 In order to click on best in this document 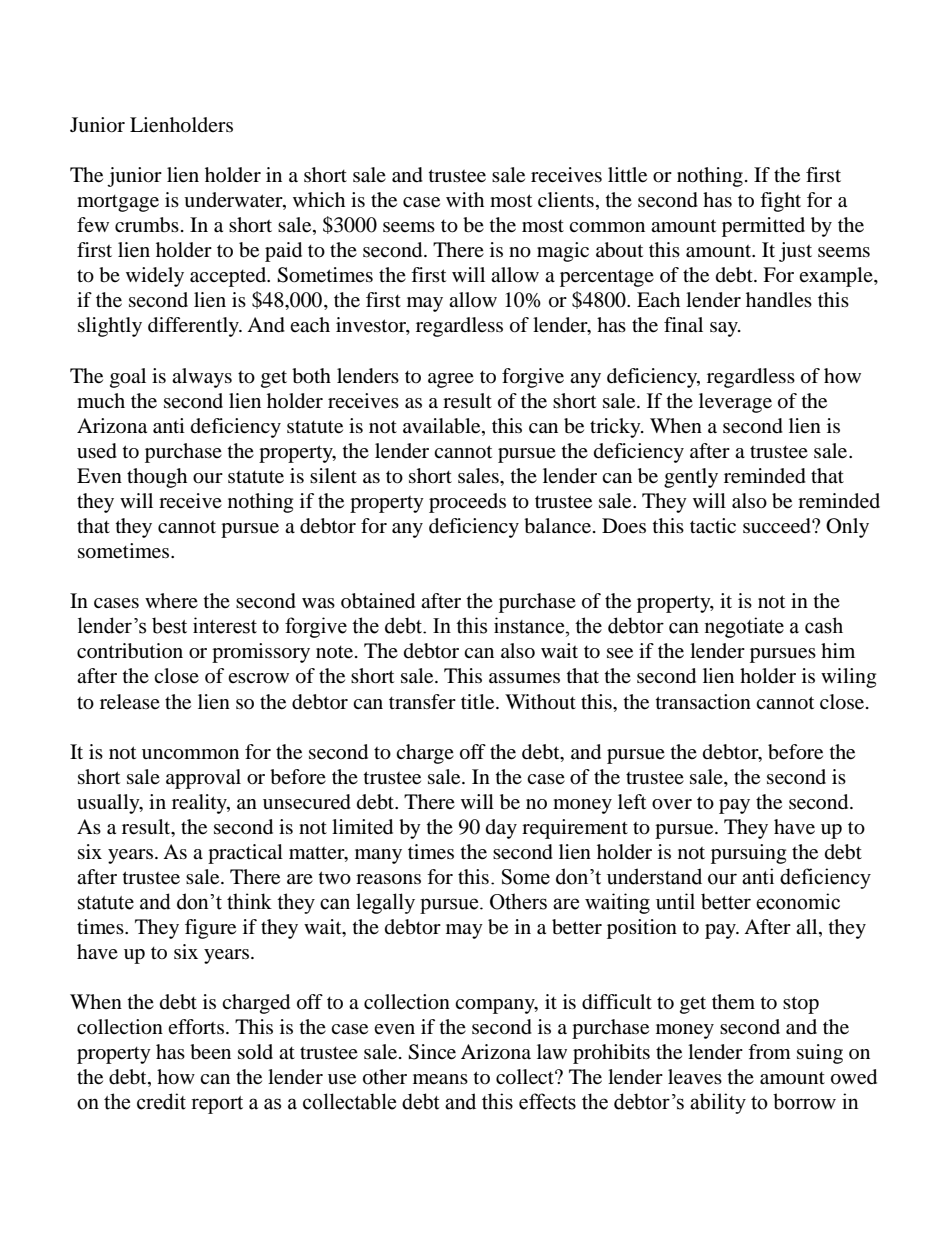, I will do `click(169, 625)`.
